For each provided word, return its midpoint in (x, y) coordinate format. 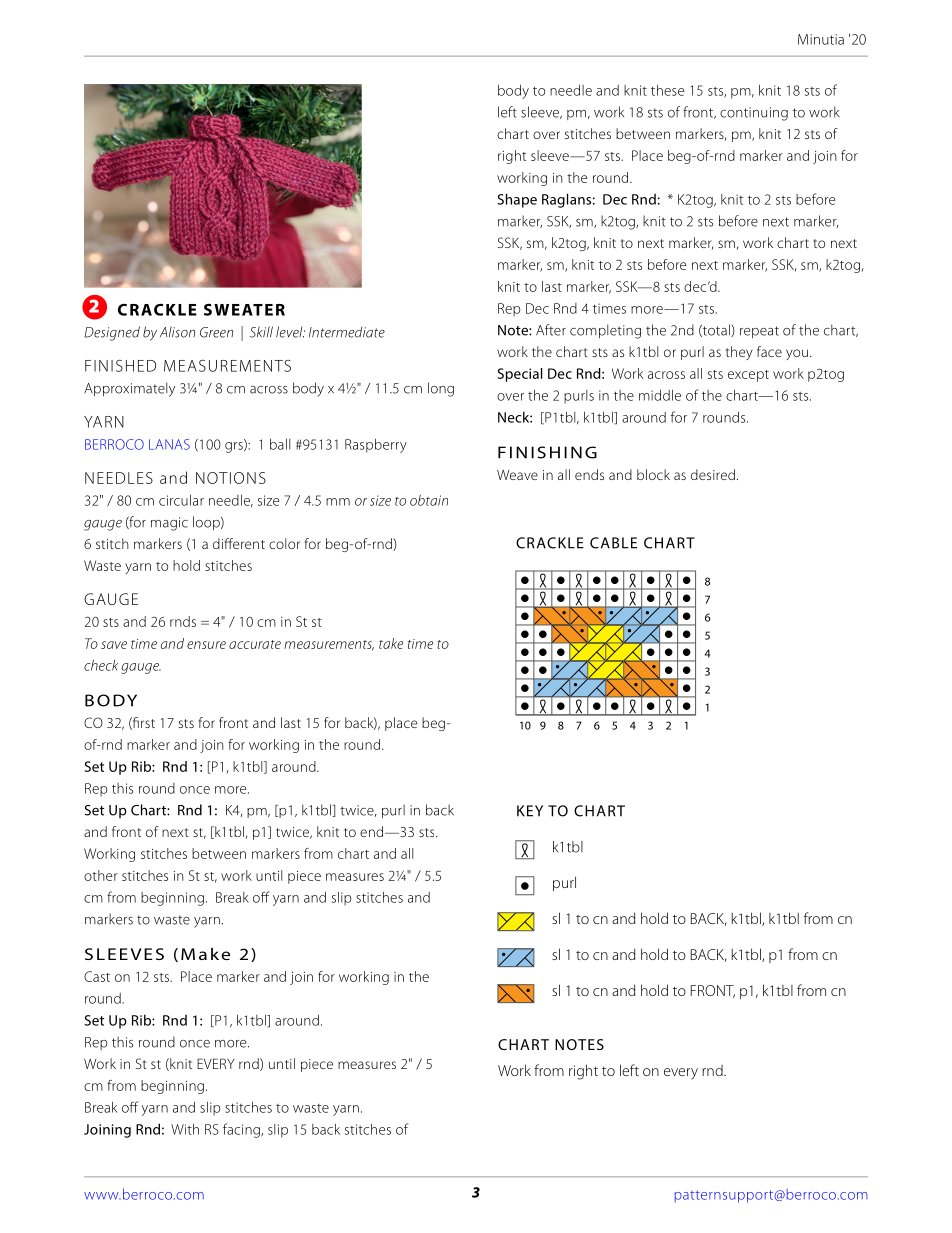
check (101, 665)
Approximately (129, 389)
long (441, 389)
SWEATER (244, 309)
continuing (754, 114)
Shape (517, 200)
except (748, 376)
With (185, 1129)
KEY (530, 811)
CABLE (613, 543)
